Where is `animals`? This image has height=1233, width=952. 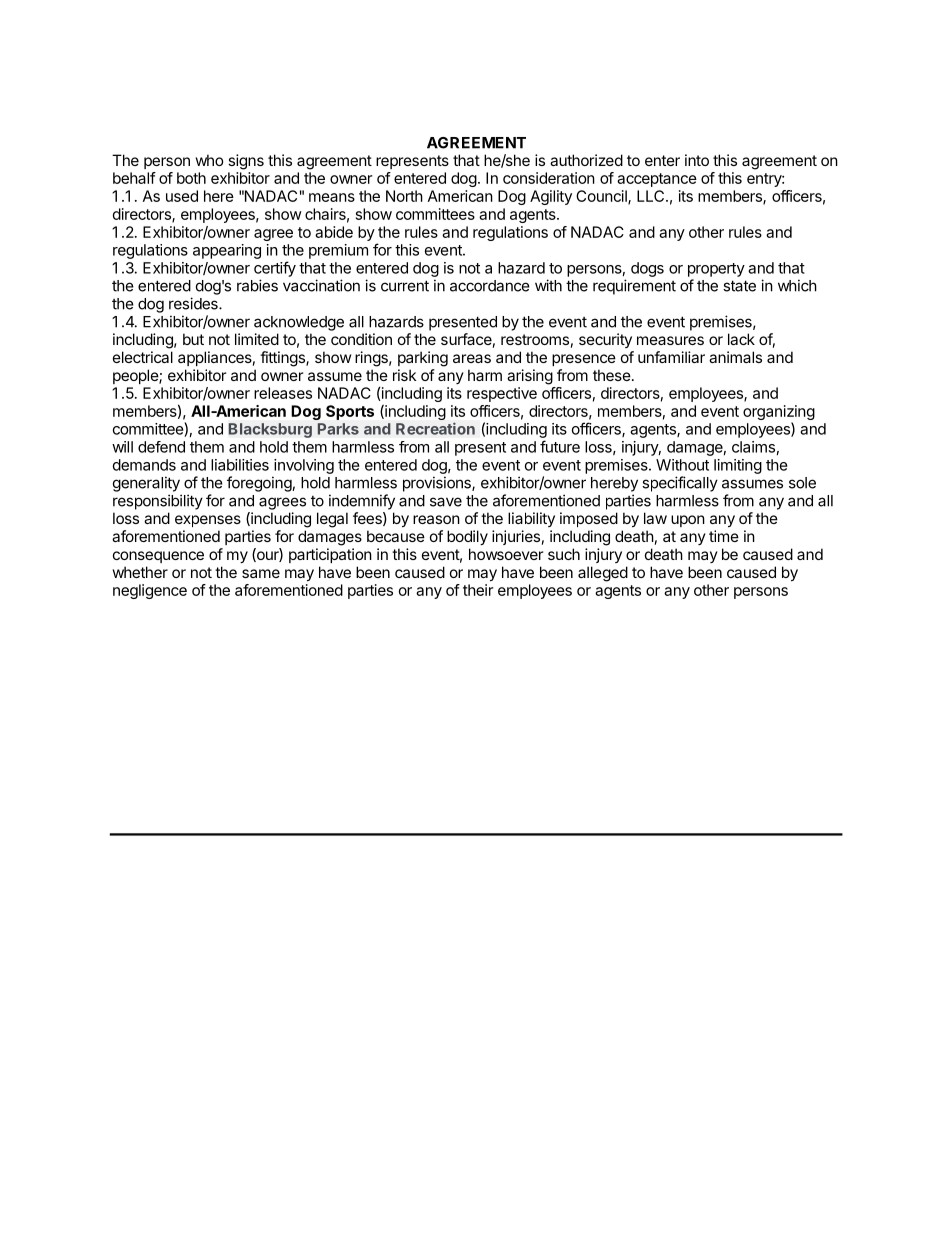
animals is located at coordinates (735, 357).
